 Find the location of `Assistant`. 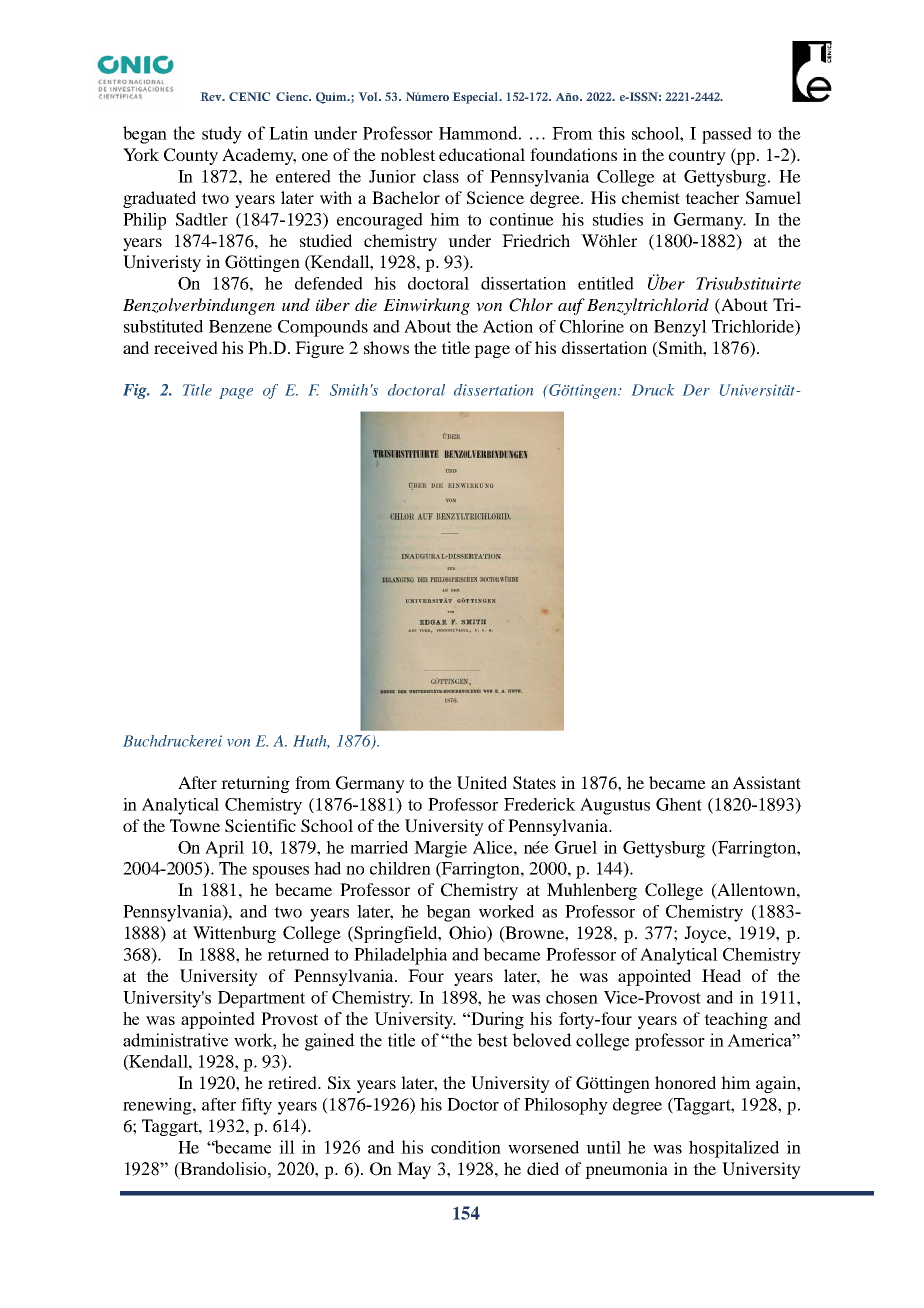

Assistant is located at coordinates (767, 782).
